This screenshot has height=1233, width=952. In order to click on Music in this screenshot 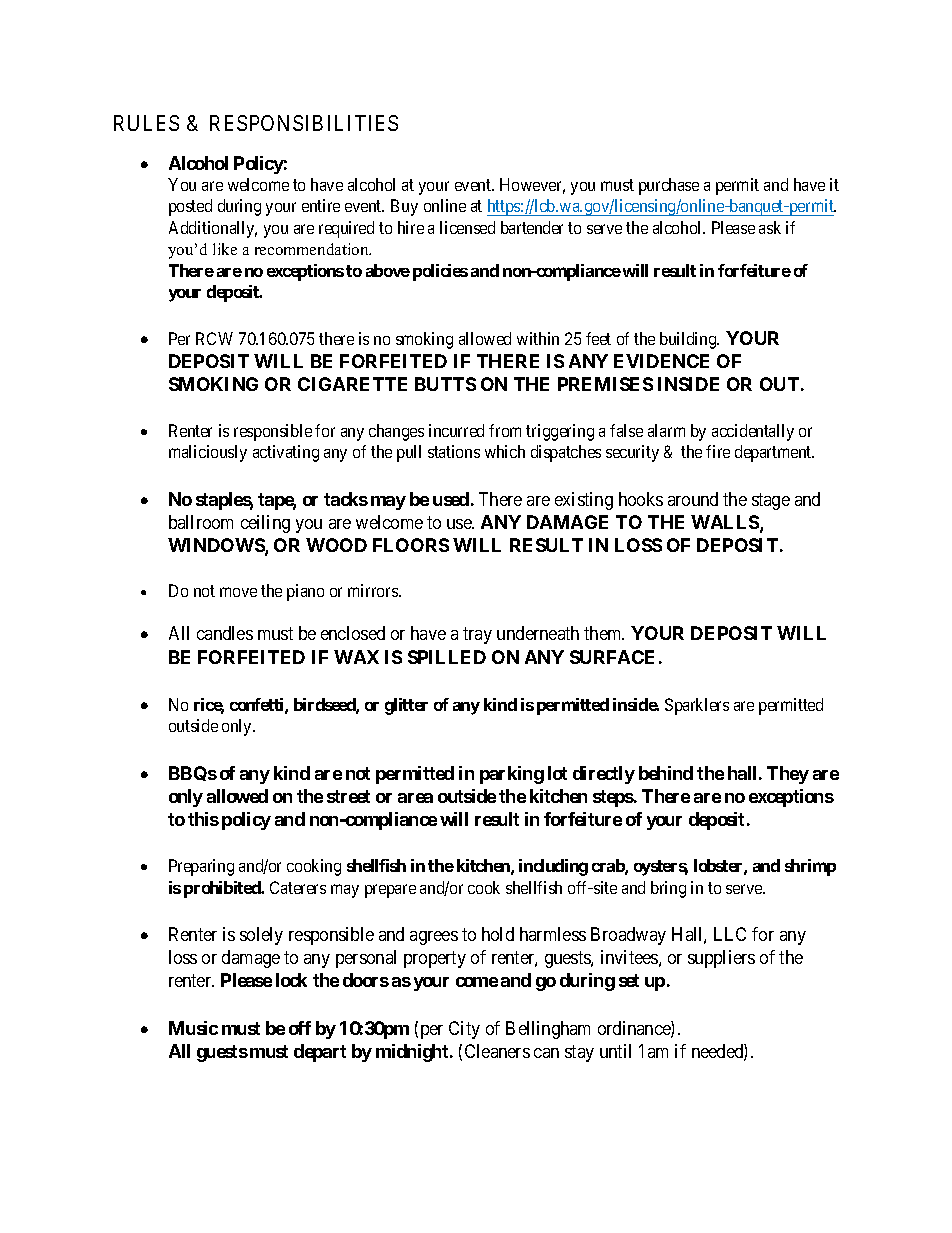, I will do `click(193, 1028)`.
